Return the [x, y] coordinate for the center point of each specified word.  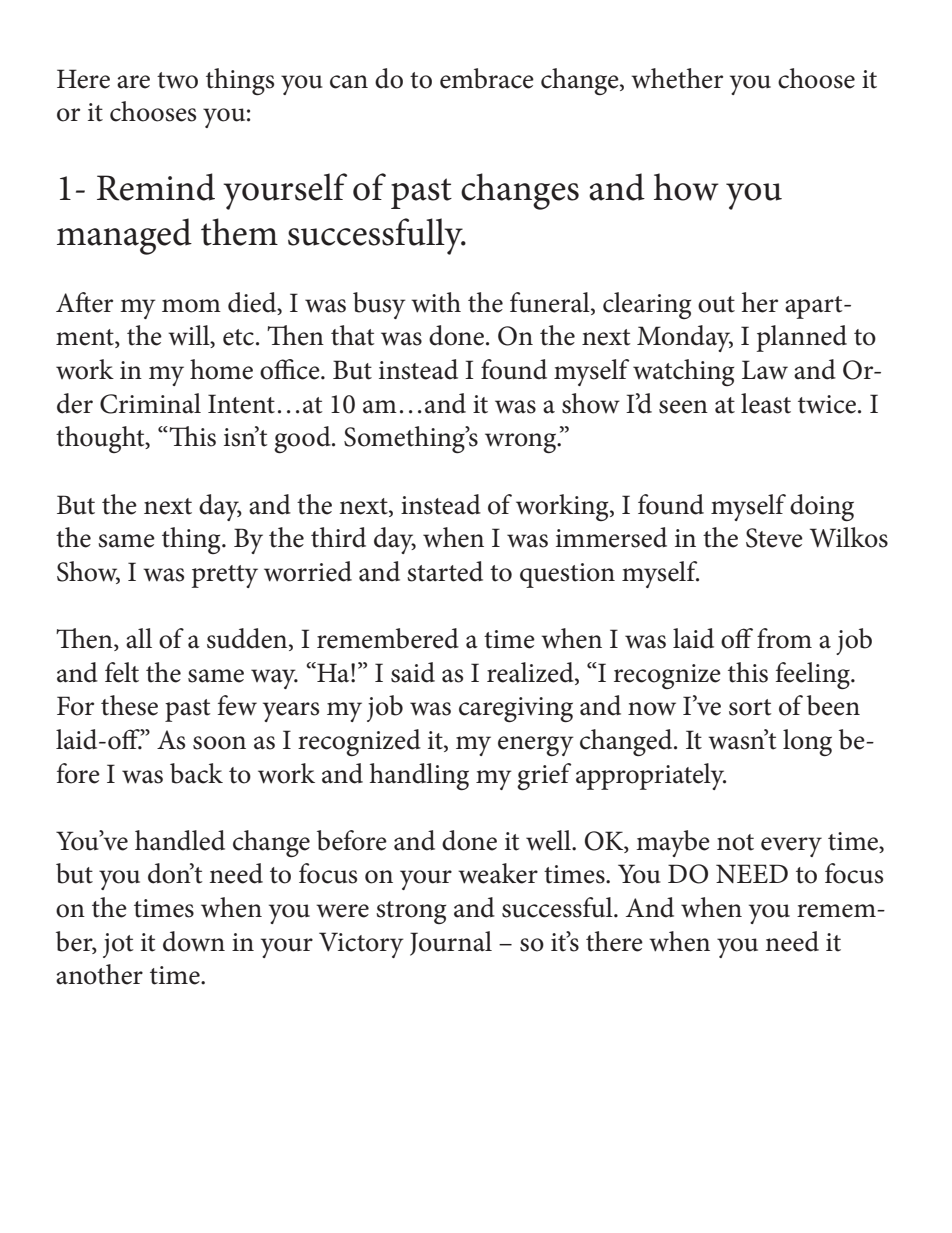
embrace [487, 78]
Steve [774, 538]
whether [677, 78]
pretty [225, 576]
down [194, 941]
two [177, 80]
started [445, 571]
